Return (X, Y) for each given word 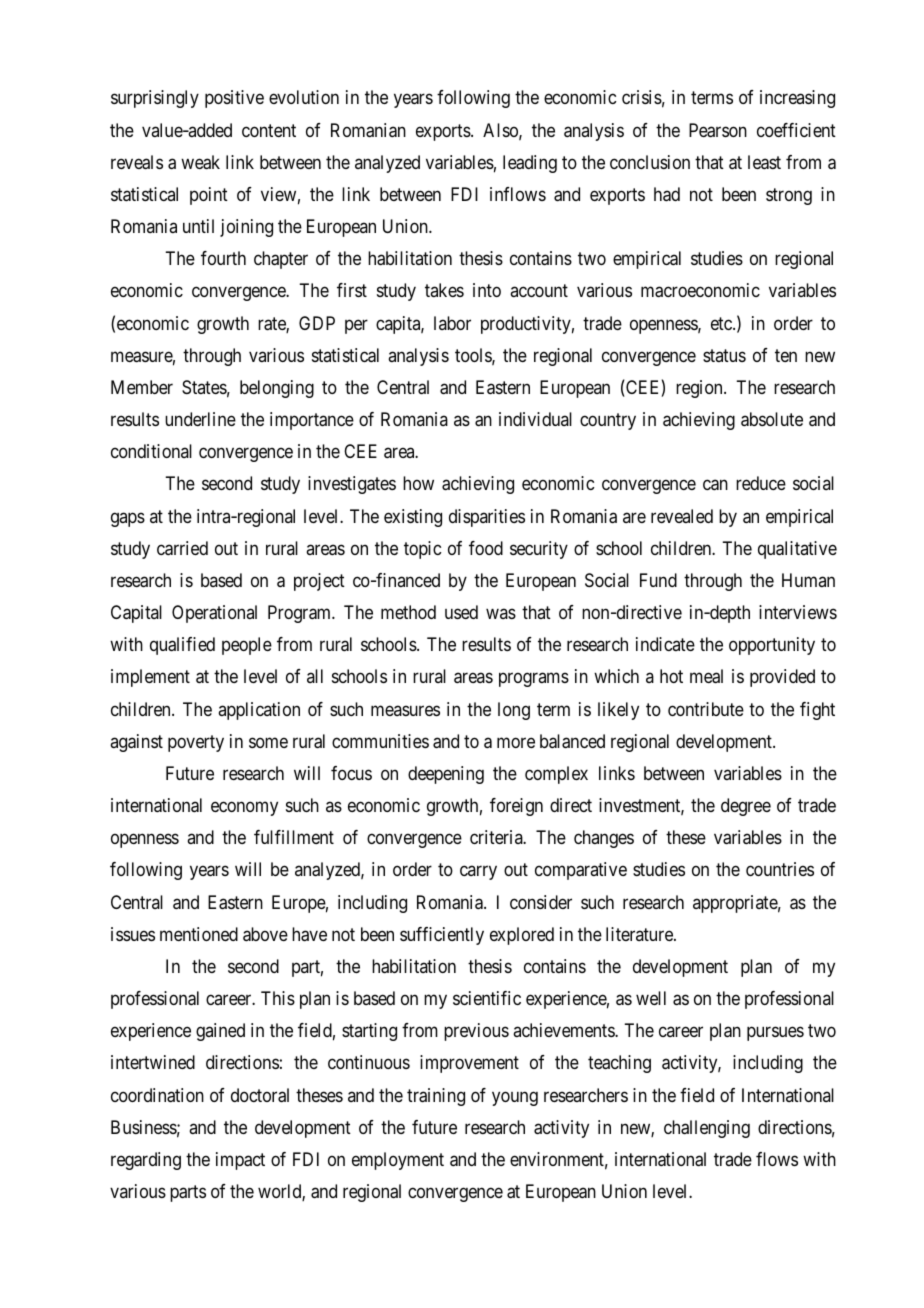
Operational (214, 614)
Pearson (718, 130)
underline (200, 419)
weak (200, 162)
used (461, 612)
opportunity (772, 646)
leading (530, 164)
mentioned (199, 934)
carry (478, 873)
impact (240, 1161)
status (724, 355)
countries (780, 869)
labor (452, 323)
